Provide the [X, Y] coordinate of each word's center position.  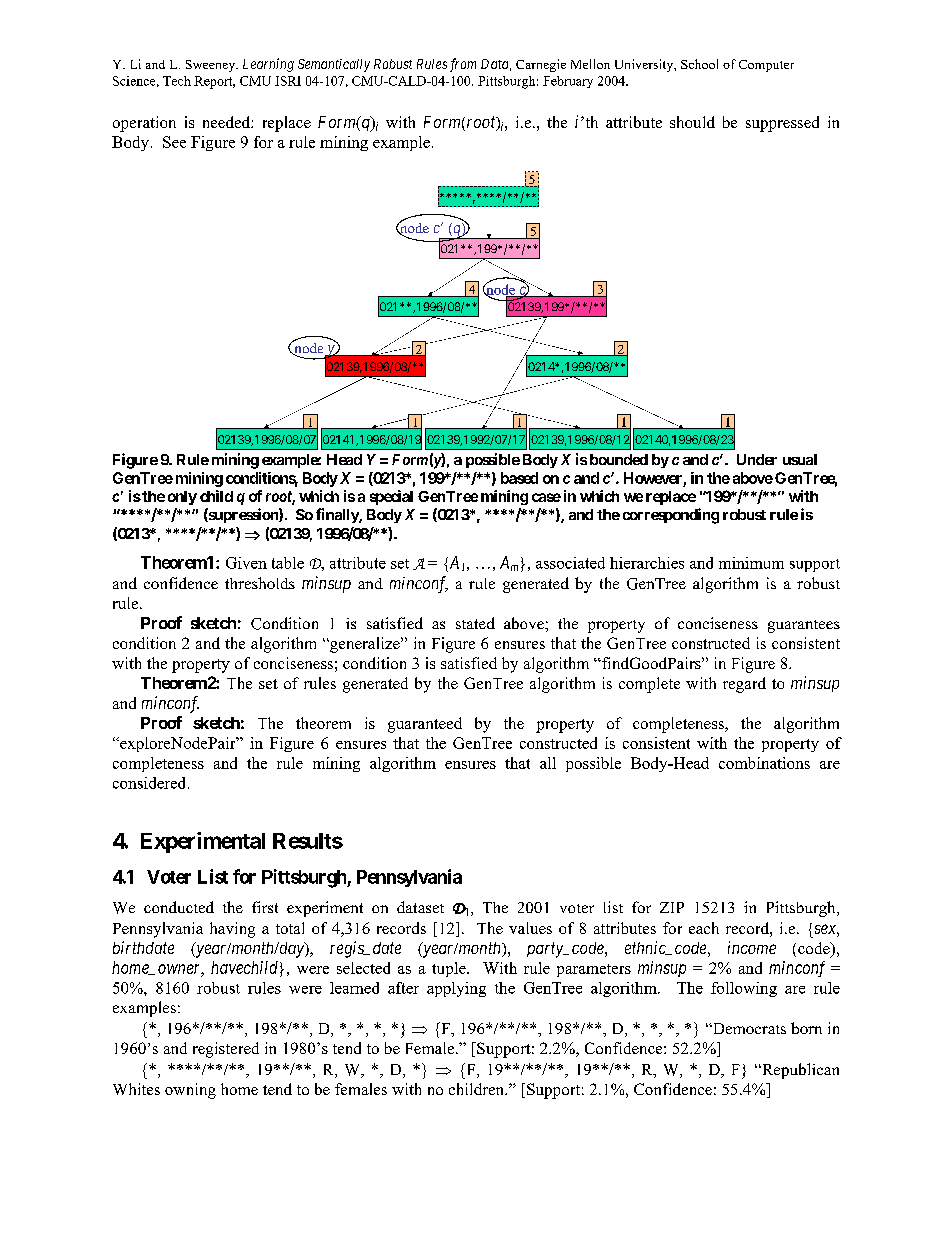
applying [456, 989]
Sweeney [212, 66]
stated [475, 623]
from [463, 65]
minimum [751, 563]
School [699, 64]
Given [246, 563]
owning [190, 1091]
